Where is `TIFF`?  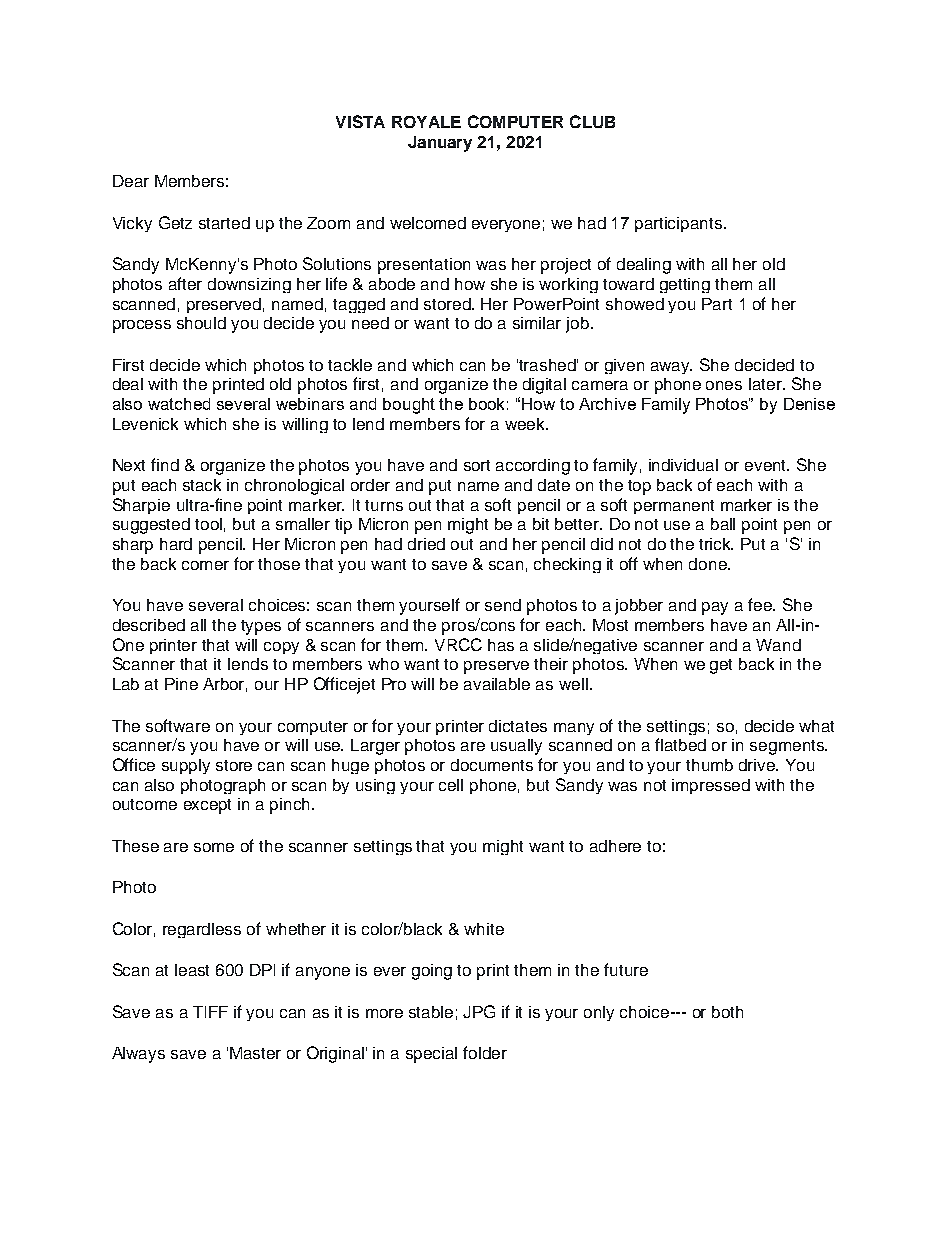
TIFF is located at coordinates (210, 1012).
